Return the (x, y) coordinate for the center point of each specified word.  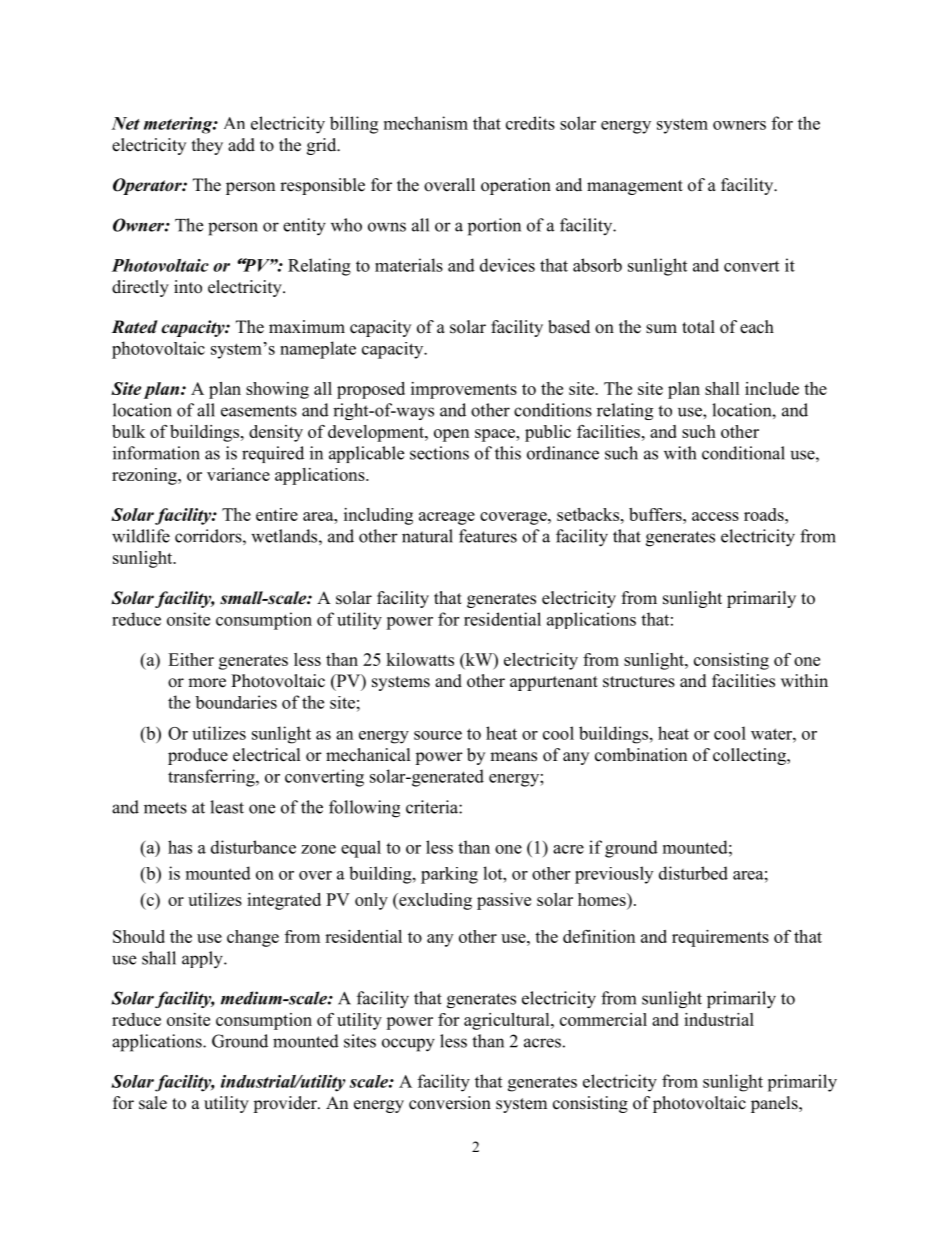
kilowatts (420, 659)
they (207, 146)
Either (191, 659)
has (180, 847)
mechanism (426, 123)
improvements (464, 390)
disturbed (693, 873)
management (635, 187)
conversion (450, 1103)
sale (153, 1103)
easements (259, 411)
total (698, 327)
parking (449, 875)
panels (775, 1104)
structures (639, 682)
